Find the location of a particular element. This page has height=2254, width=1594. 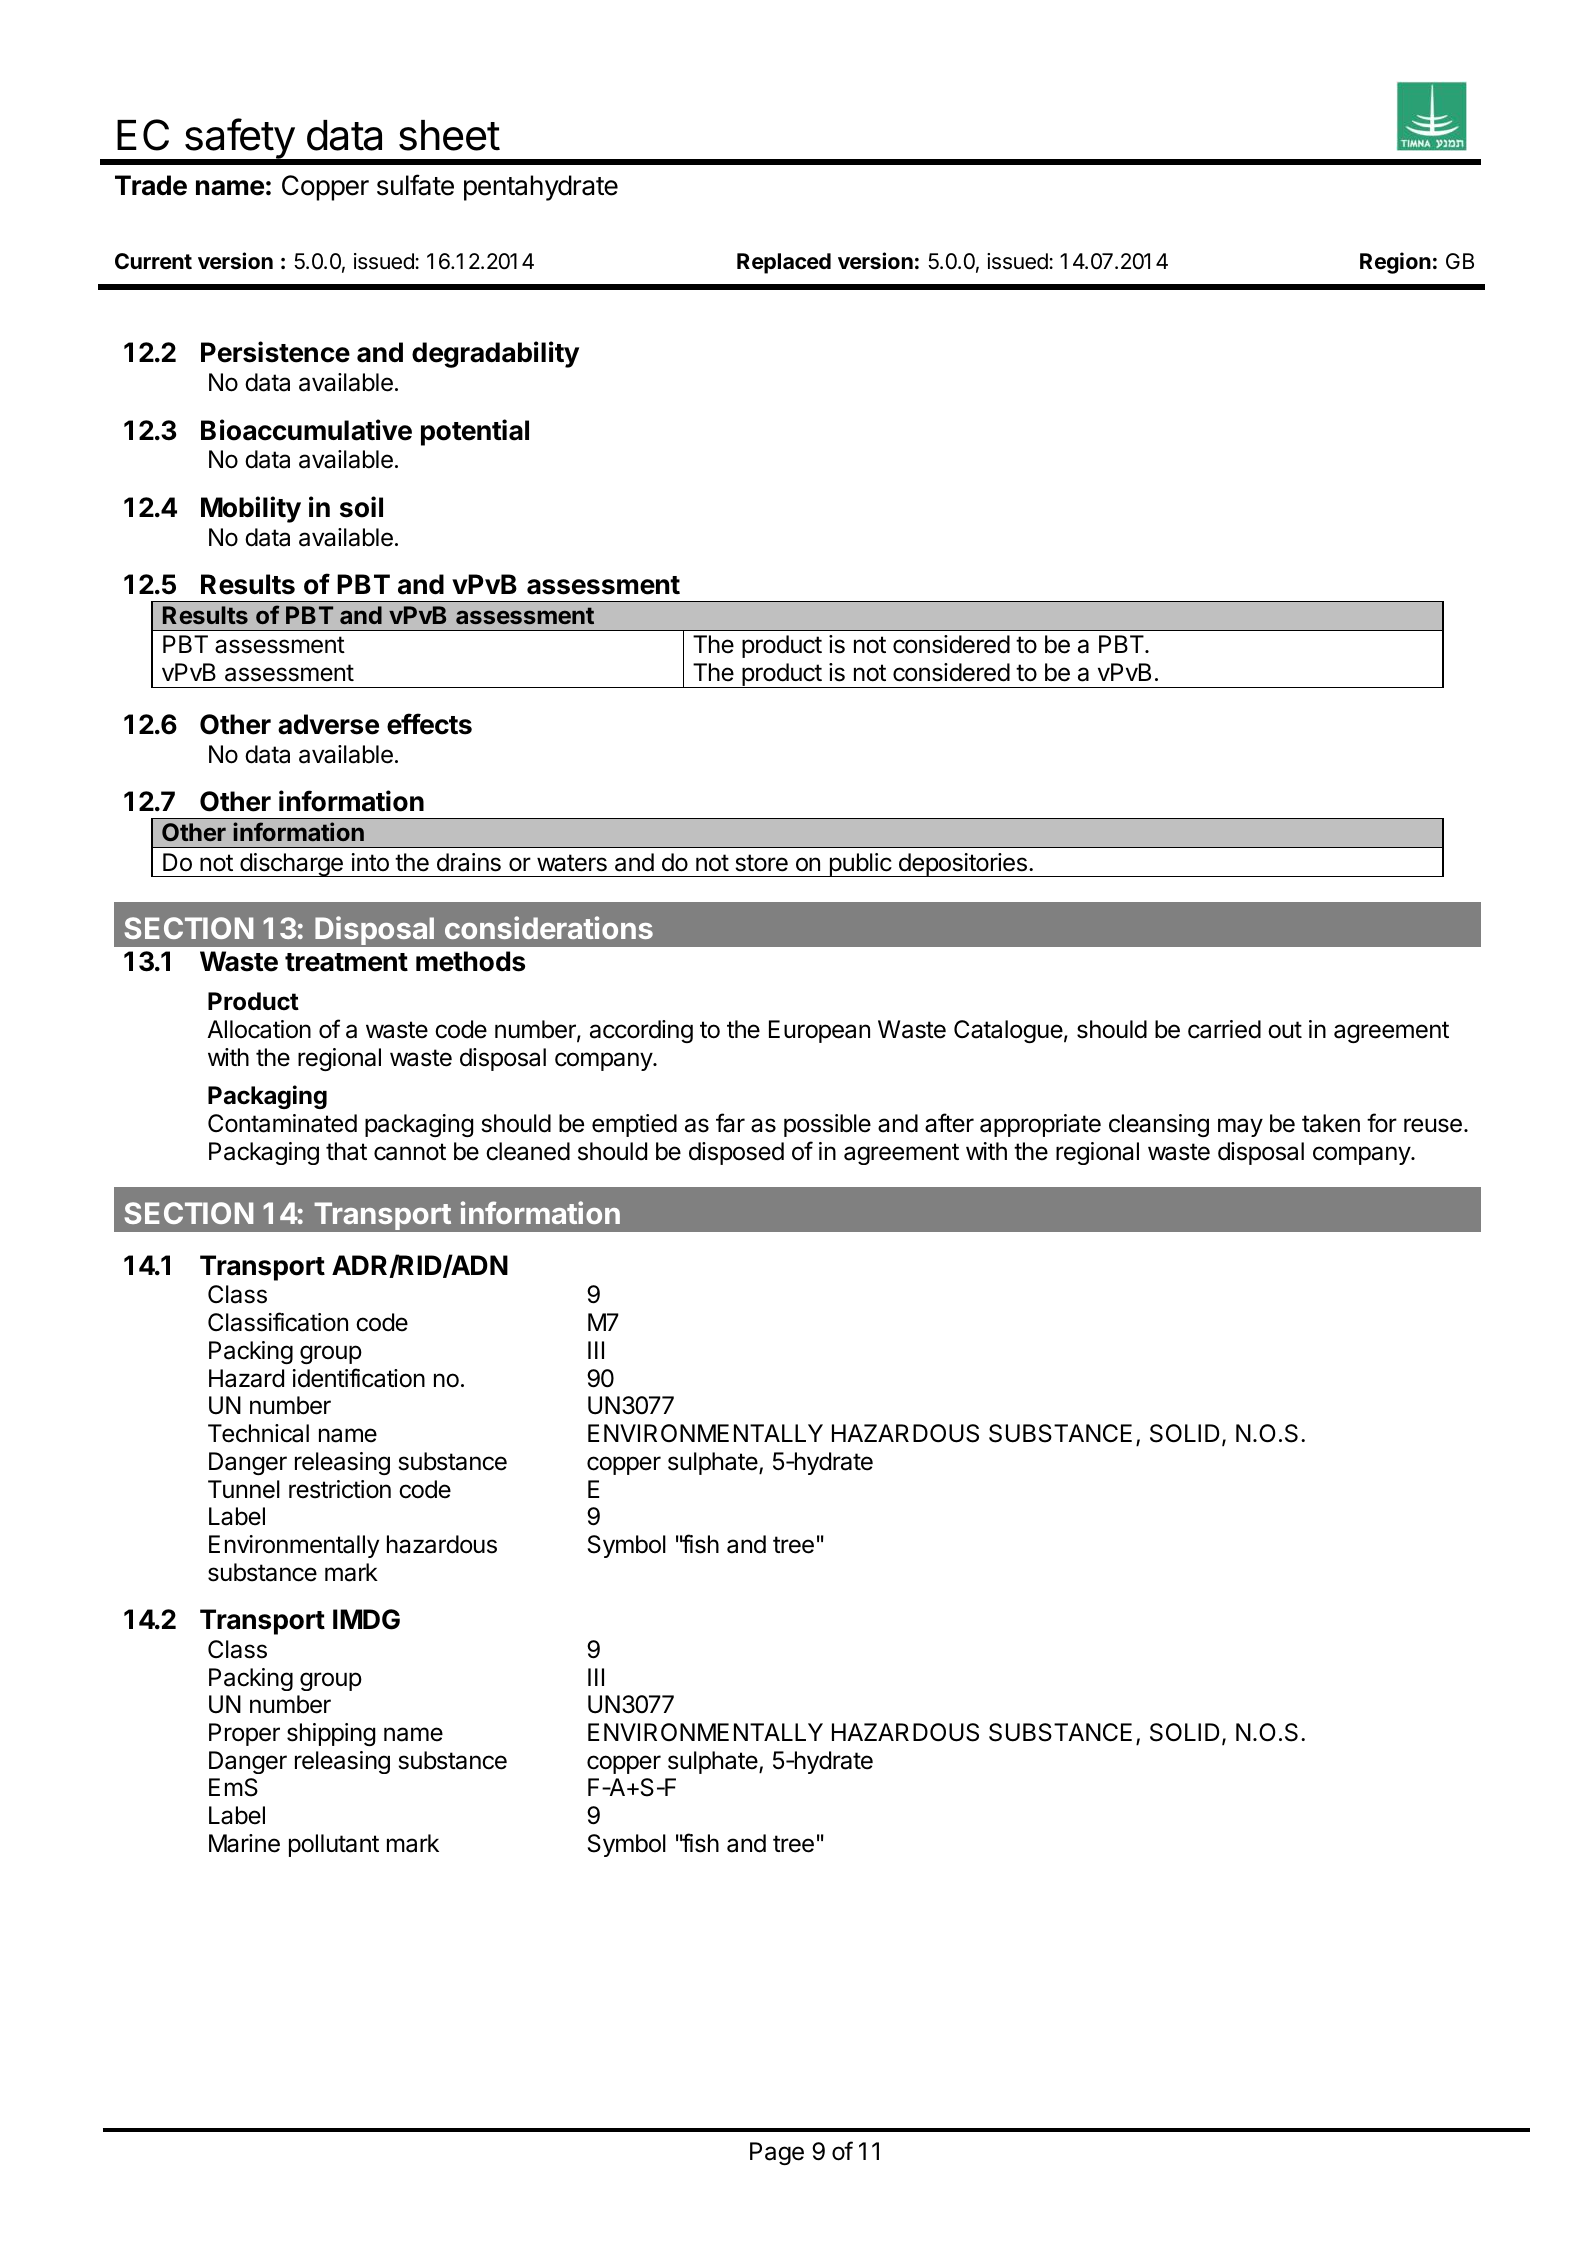

Contaminated is located at coordinates (282, 1123).
